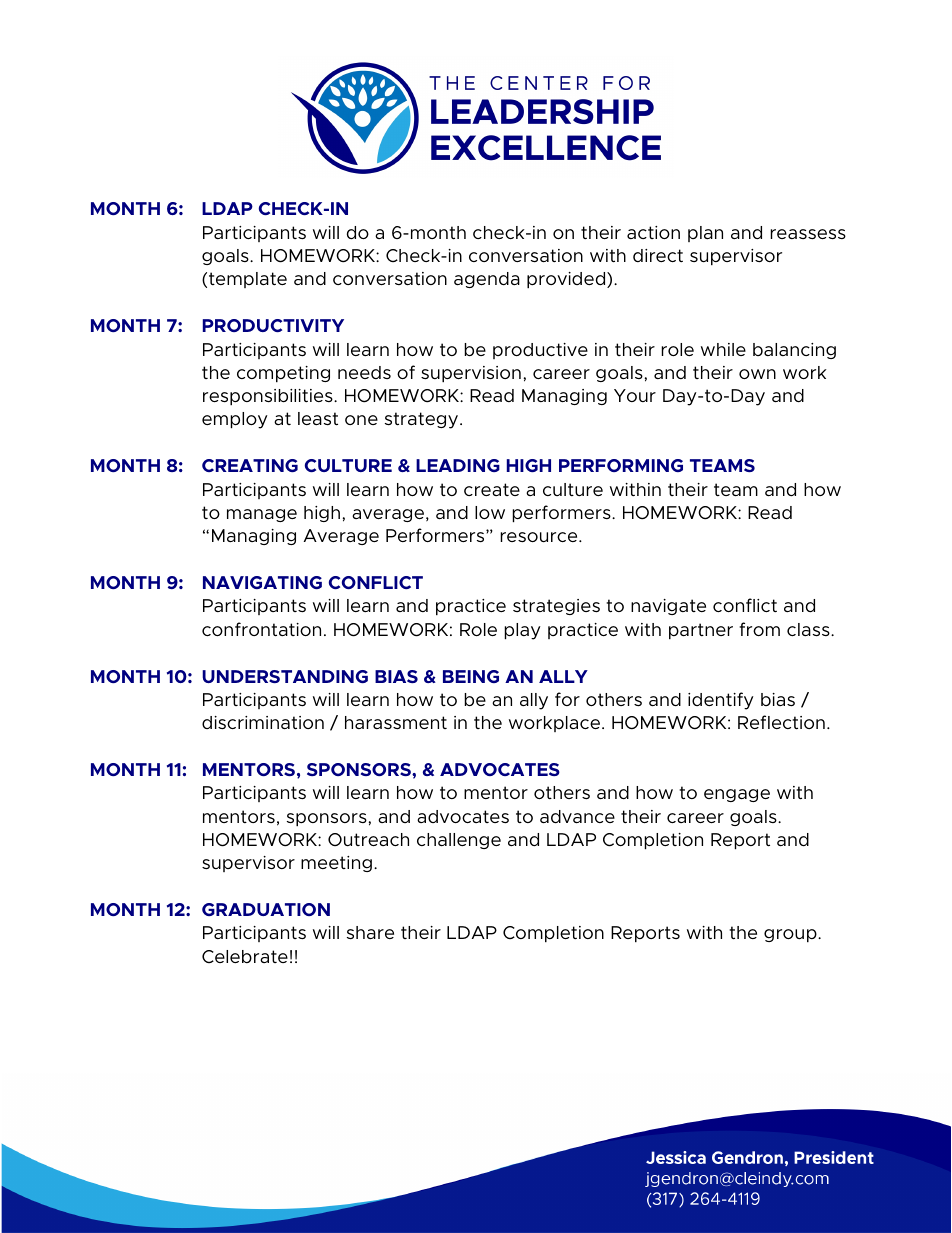  Describe the element at coordinates (283, 374) in the page. I see `competing` at that location.
